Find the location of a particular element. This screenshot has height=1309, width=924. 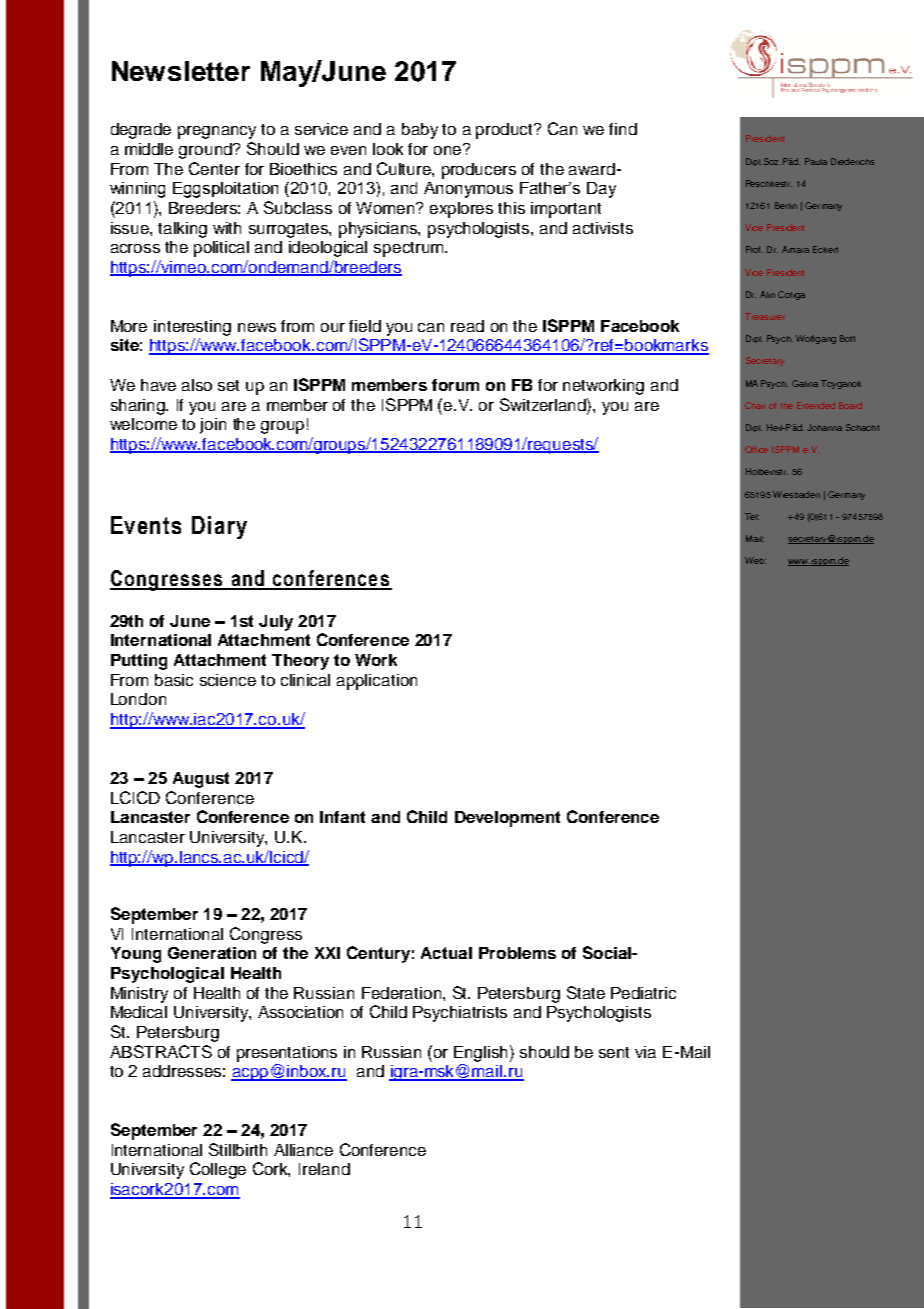

Center is located at coordinates (214, 168).
